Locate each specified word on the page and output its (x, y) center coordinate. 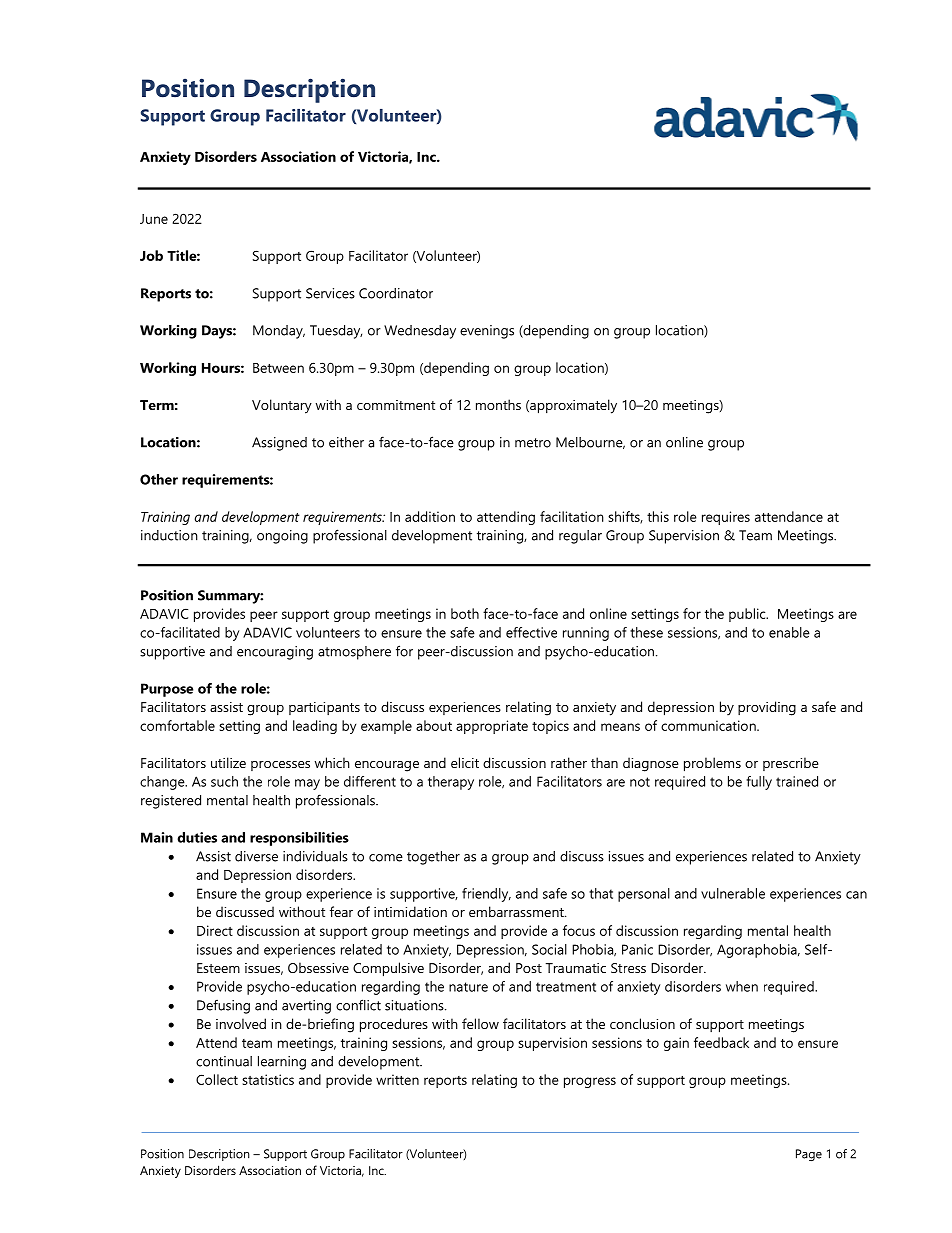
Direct (215, 930)
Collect (217, 1079)
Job (151, 255)
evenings (487, 332)
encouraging (275, 653)
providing (767, 708)
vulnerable (733, 893)
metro (533, 443)
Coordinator (396, 293)
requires (726, 518)
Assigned (279, 444)
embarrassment (517, 911)
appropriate (492, 727)
